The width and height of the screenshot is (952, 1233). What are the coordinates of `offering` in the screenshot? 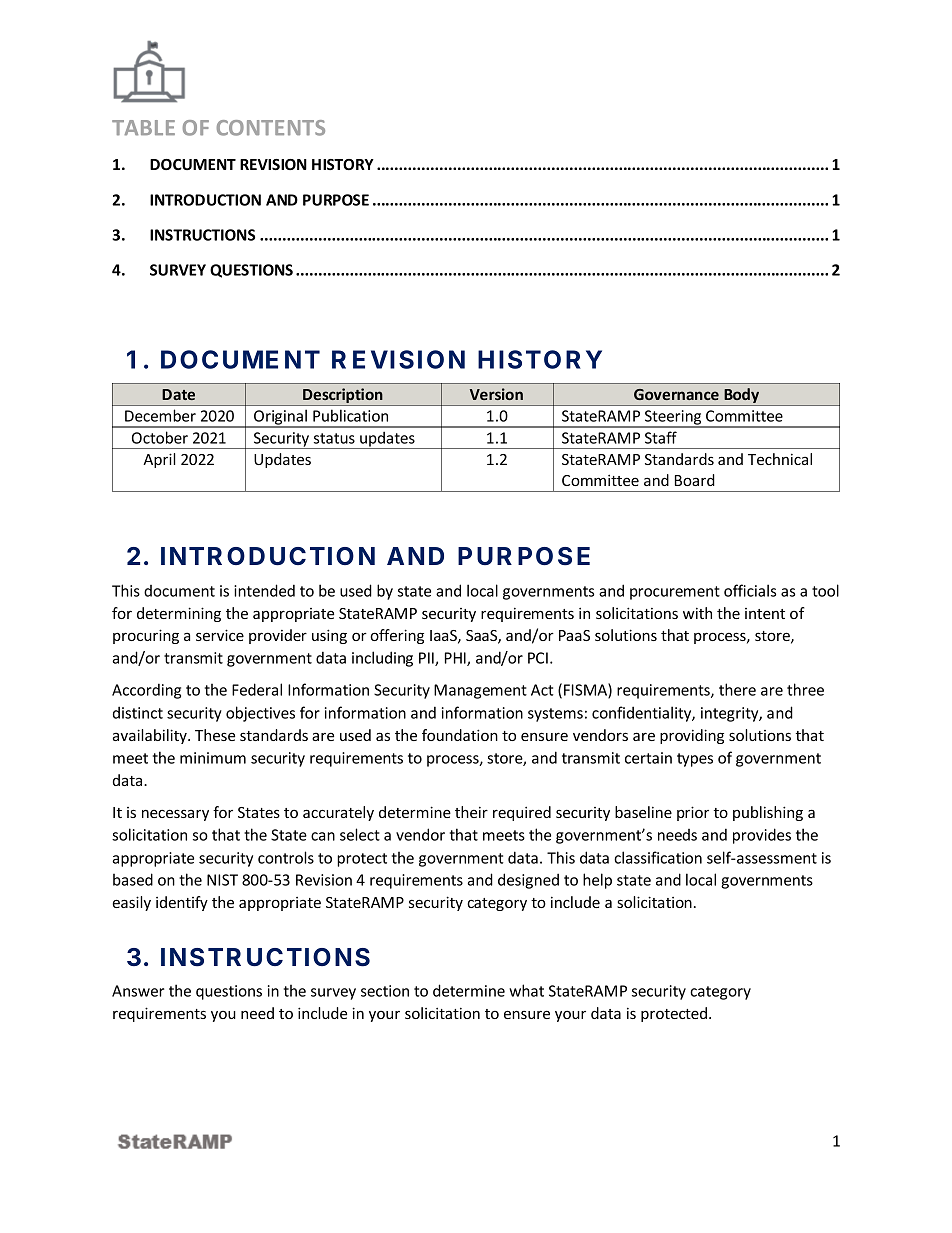 It's located at (397, 636).
